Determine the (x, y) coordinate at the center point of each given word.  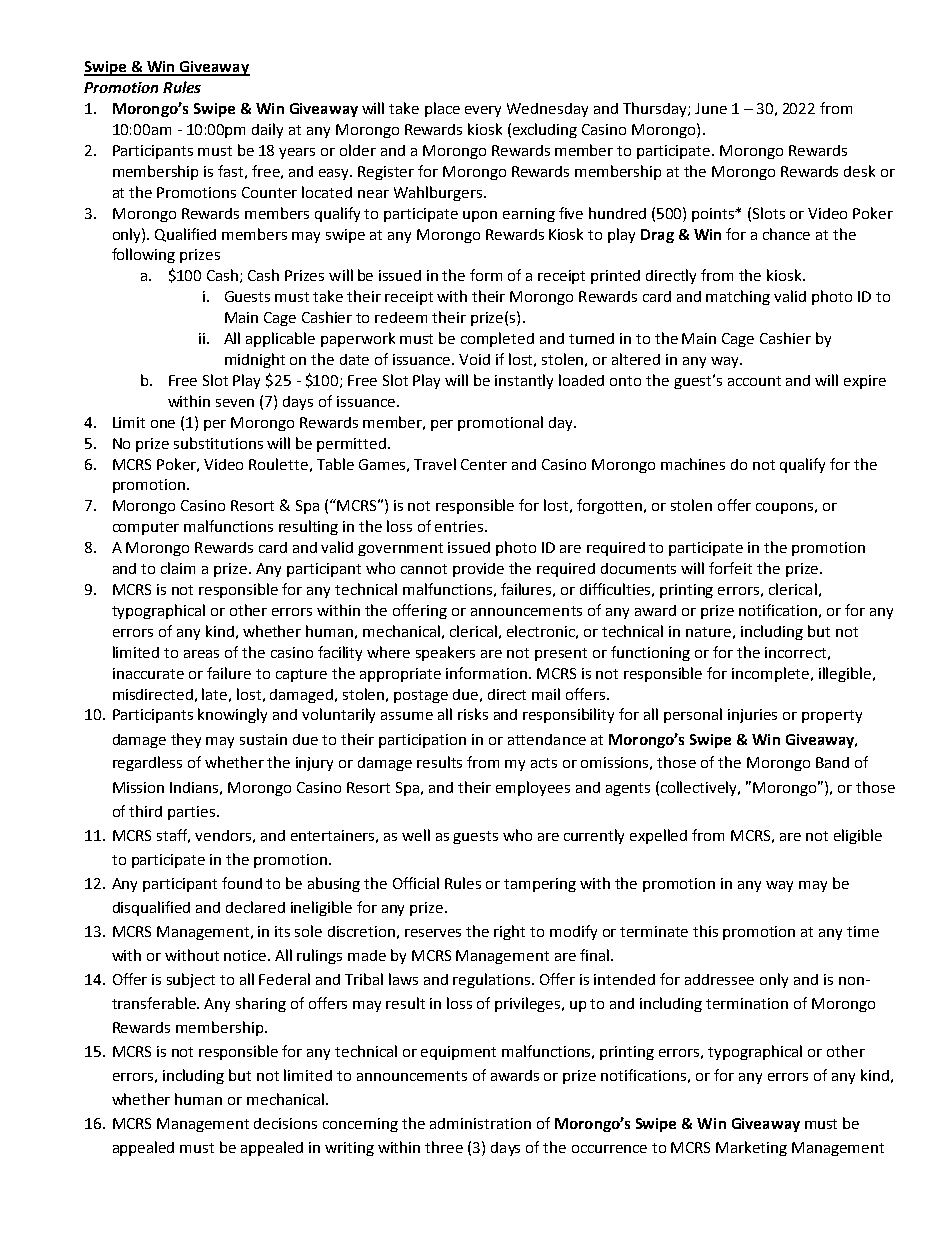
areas (201, 654)
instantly (524, 381)
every (483, 111)
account (754, 381)
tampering (540, 885)
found (242, 883)
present (561, 654)
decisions (285, 1123)
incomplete (772, 674)
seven (235, 403)
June (711, 108)
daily (267, 130)
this (705, 931)
